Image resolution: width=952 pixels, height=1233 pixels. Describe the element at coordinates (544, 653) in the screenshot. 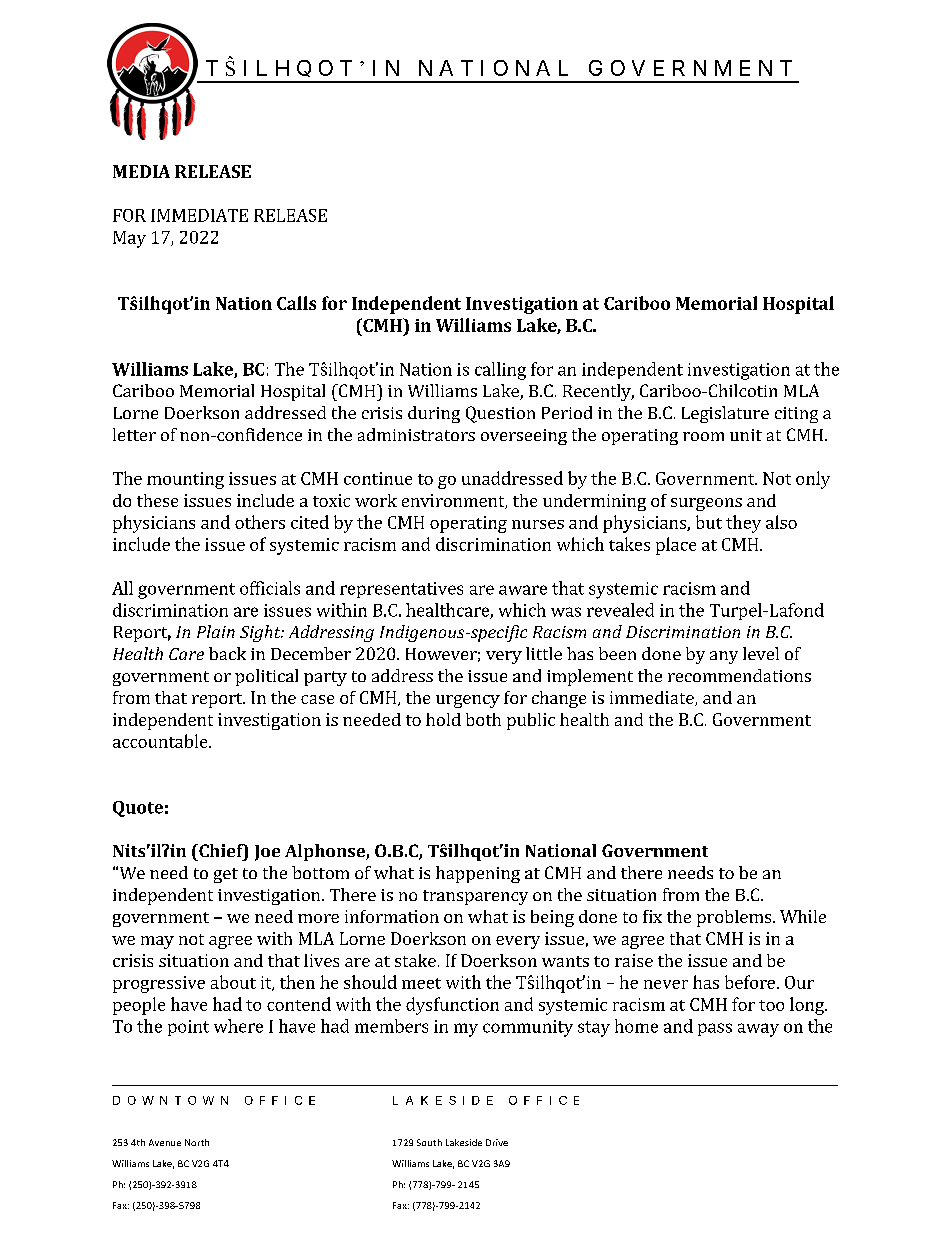

I see `little` at that location.
